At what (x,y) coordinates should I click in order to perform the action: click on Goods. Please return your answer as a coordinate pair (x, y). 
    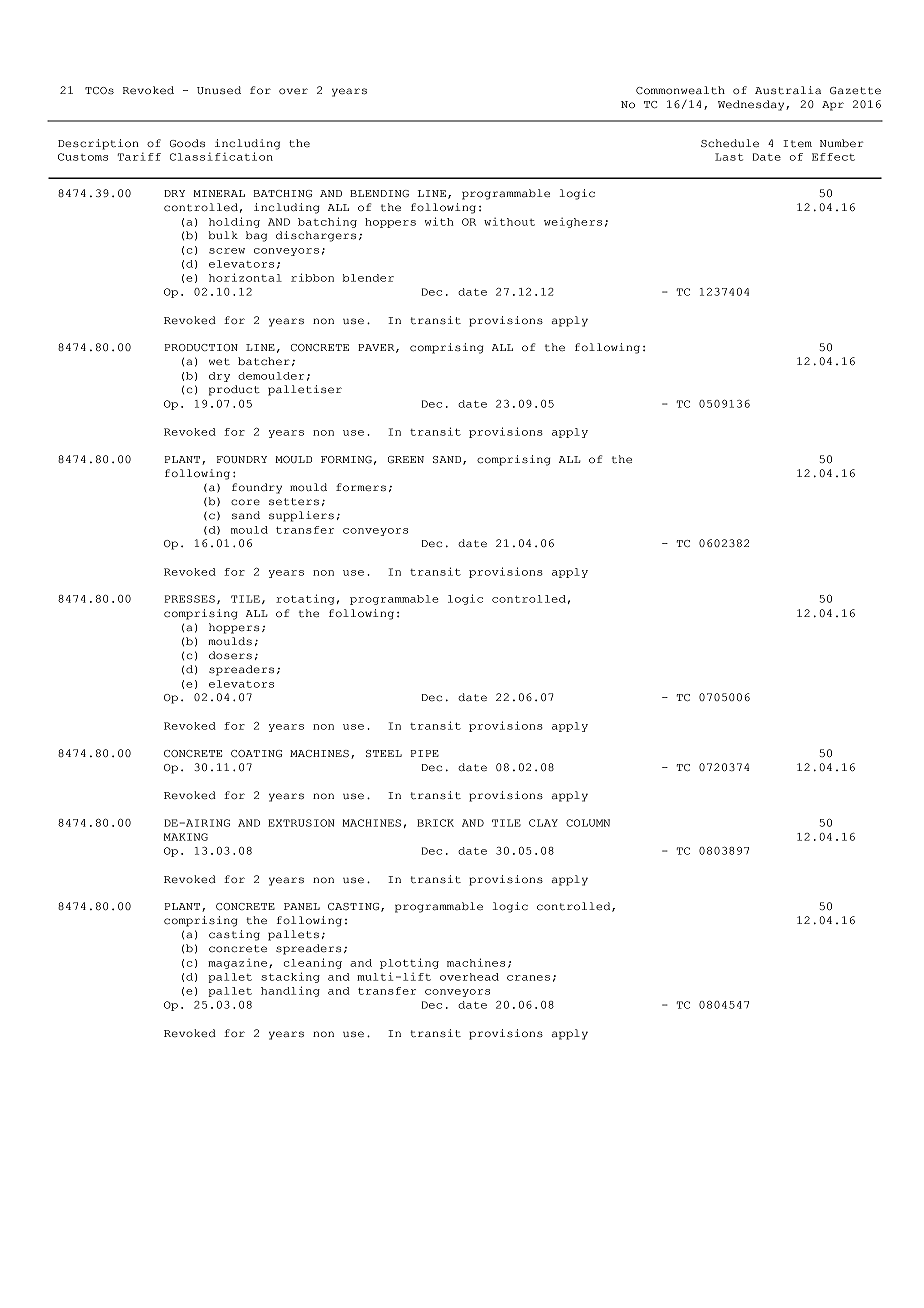
    Looking at the image, I should click on (187, 143).
